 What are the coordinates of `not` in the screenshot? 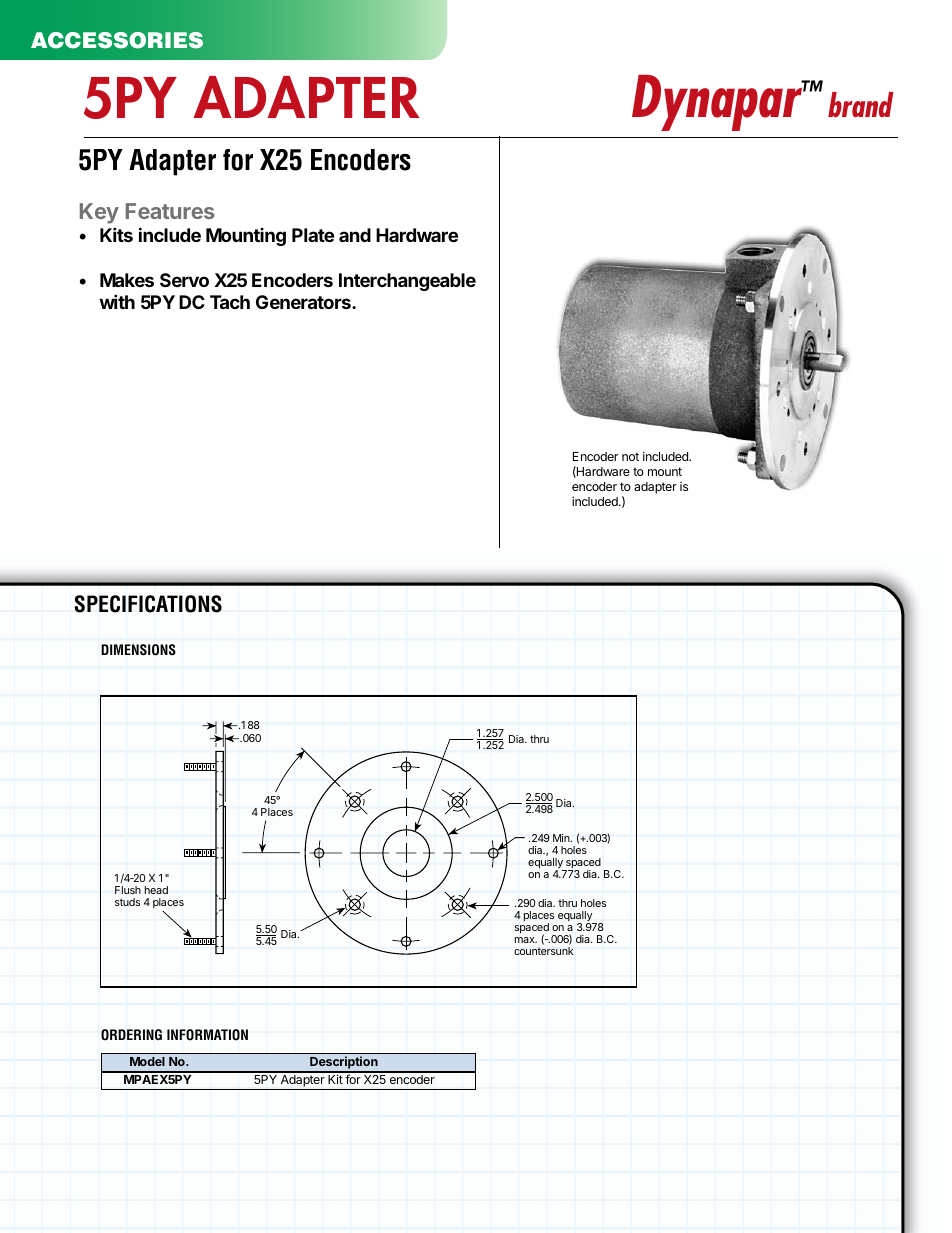 It's located at (630, 456).
